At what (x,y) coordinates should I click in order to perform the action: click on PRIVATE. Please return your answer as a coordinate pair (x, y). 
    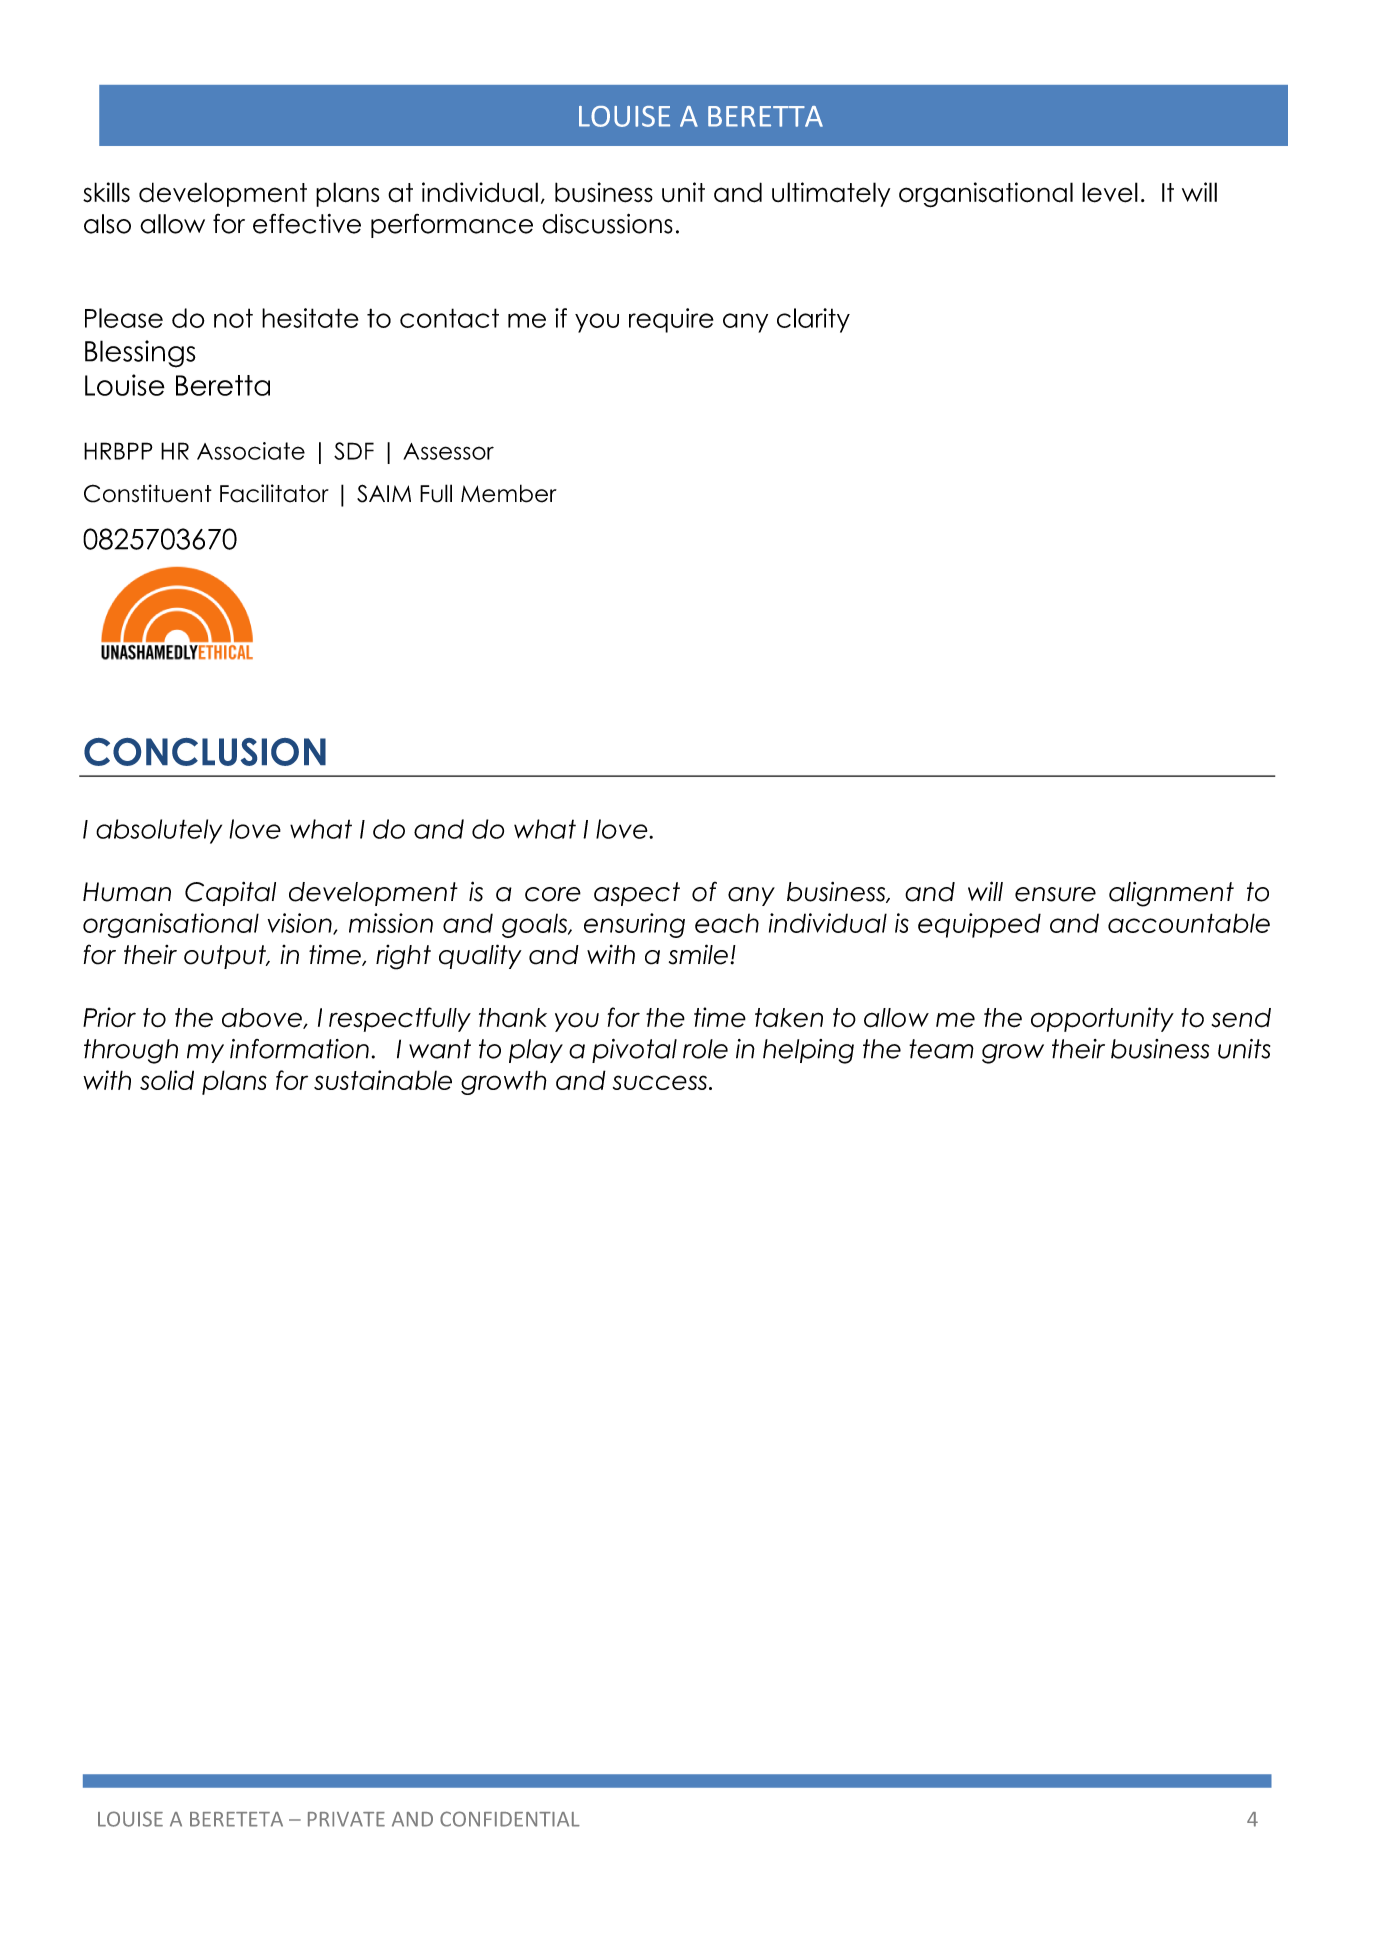
    Looking at the image, I should click on (346, 1819).
